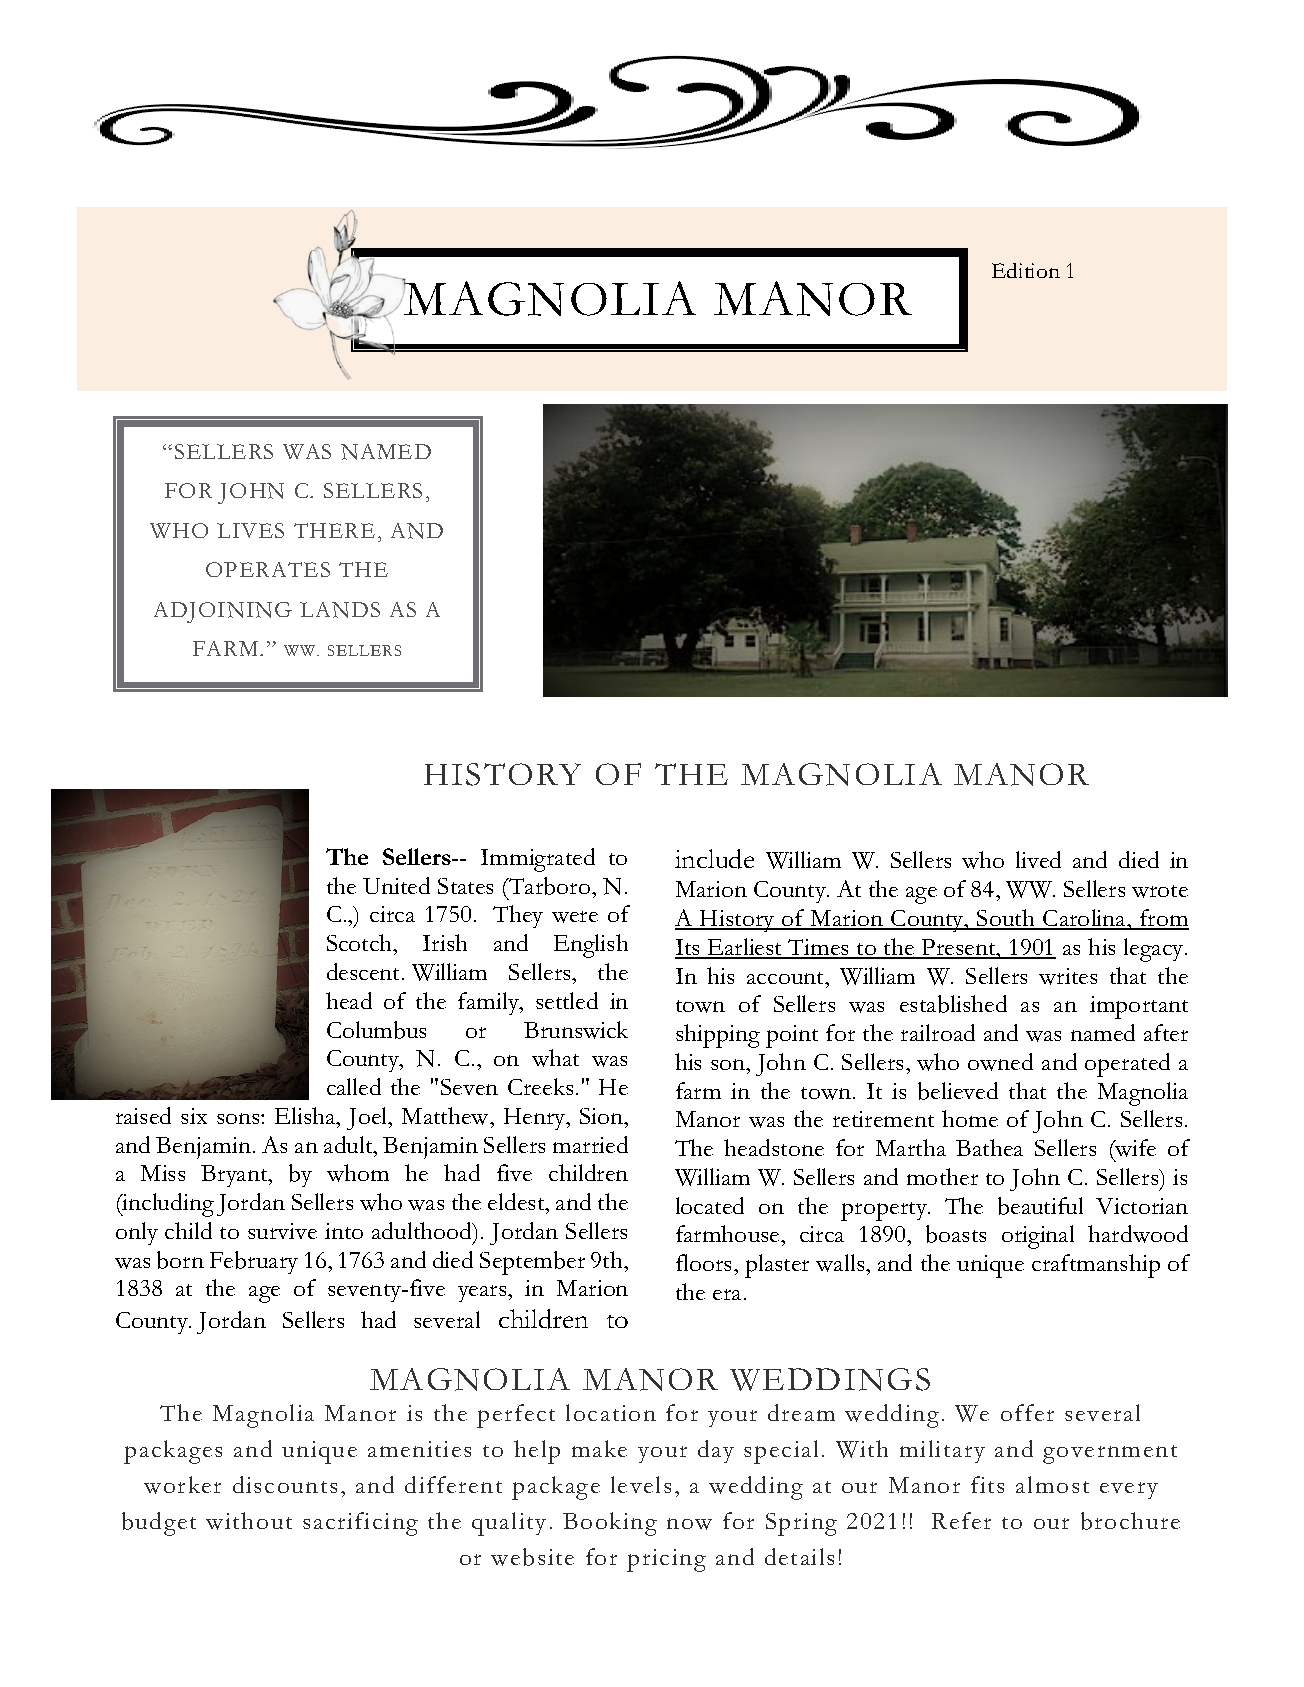  What do you see at coordinates (285, 1484) in the screenshot?
I see `discounts` at bounding box center [285, 1484].
